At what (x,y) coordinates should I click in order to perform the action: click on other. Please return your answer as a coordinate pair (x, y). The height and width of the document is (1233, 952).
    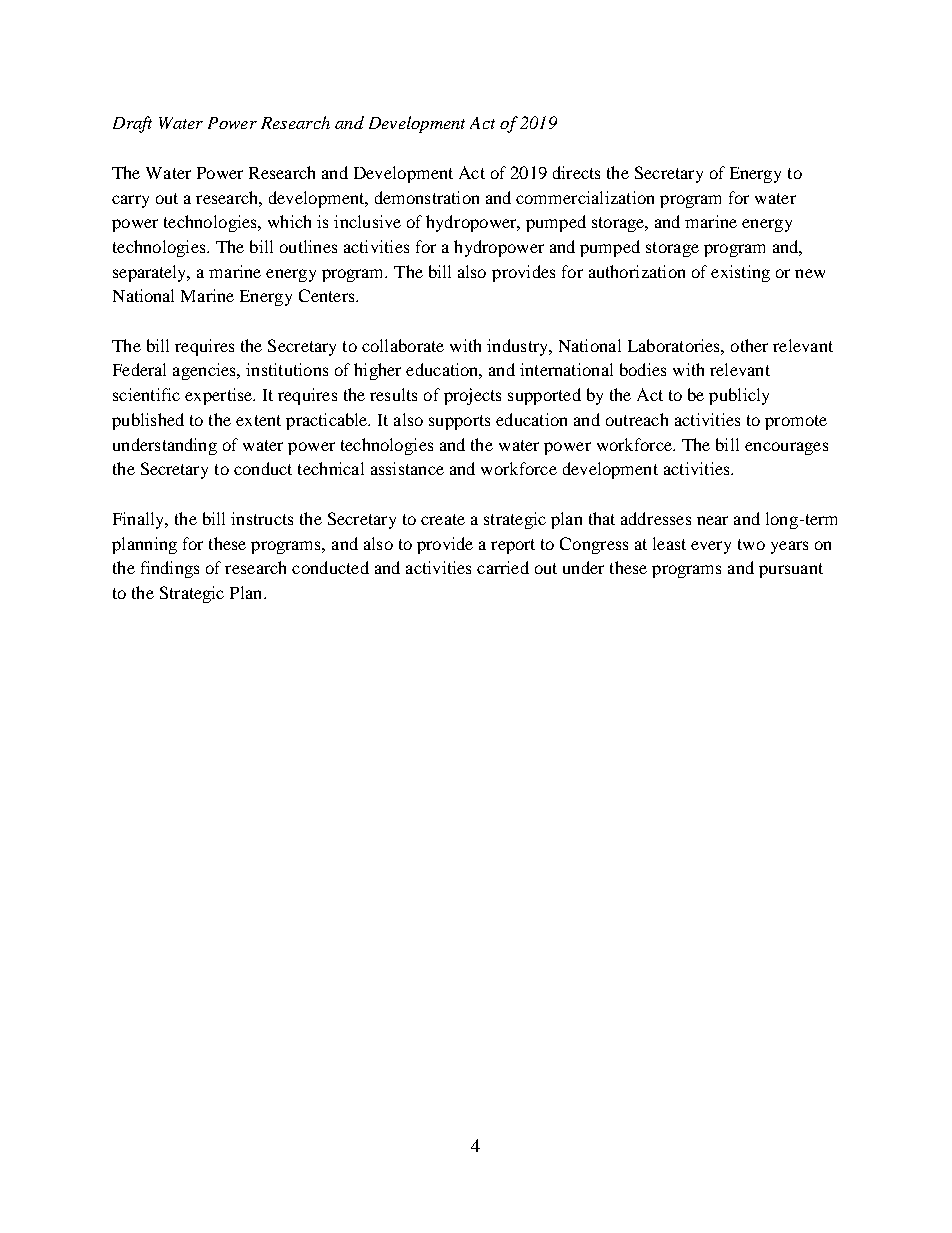
    Looking at the image, I should click on (749, 345).
